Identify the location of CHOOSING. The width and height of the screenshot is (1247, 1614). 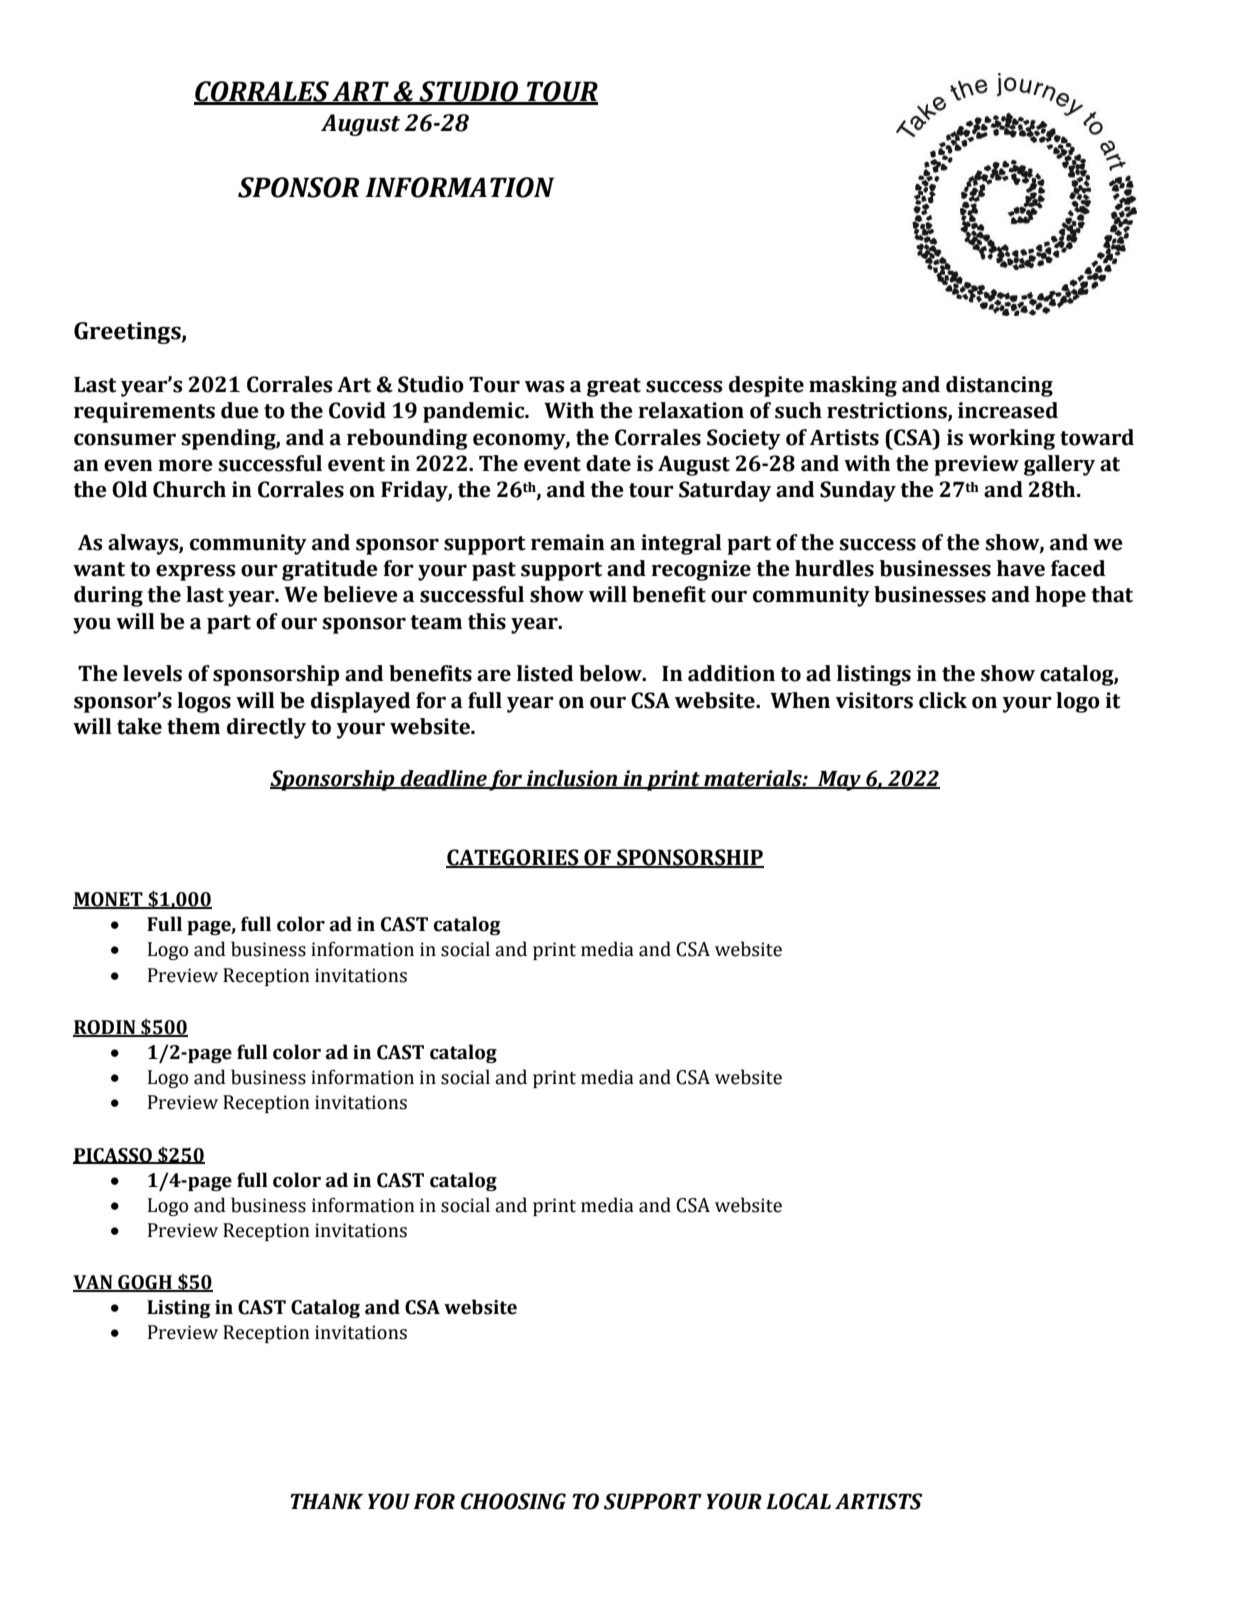
(513, 1501).
